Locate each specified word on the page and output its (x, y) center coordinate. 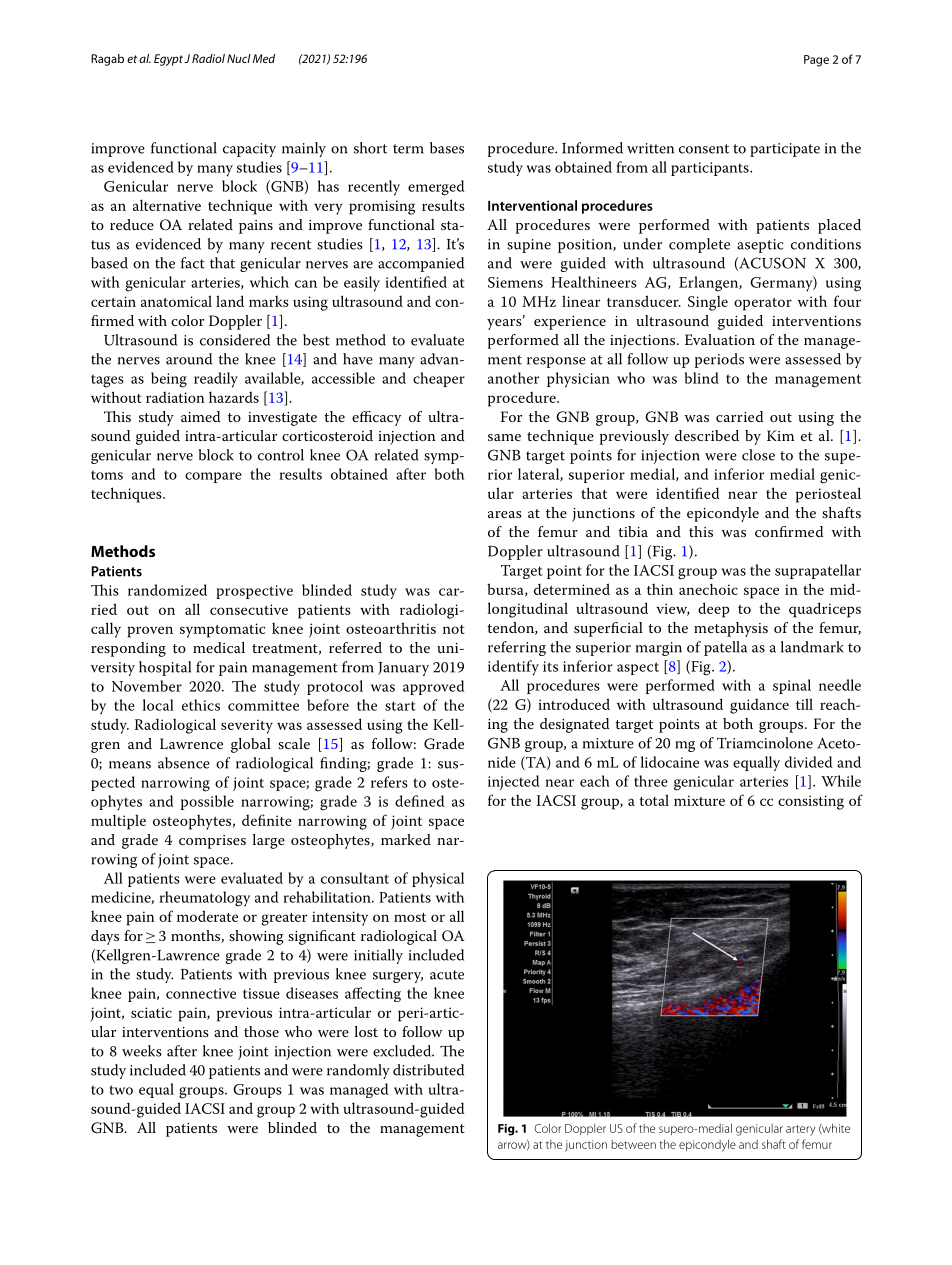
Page (816, 61)
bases (447, 148)
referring (517, 648)
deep (714, 610)
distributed (428, 1070)
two (121, 1090)
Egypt (168, 60)
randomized (167, 590)
